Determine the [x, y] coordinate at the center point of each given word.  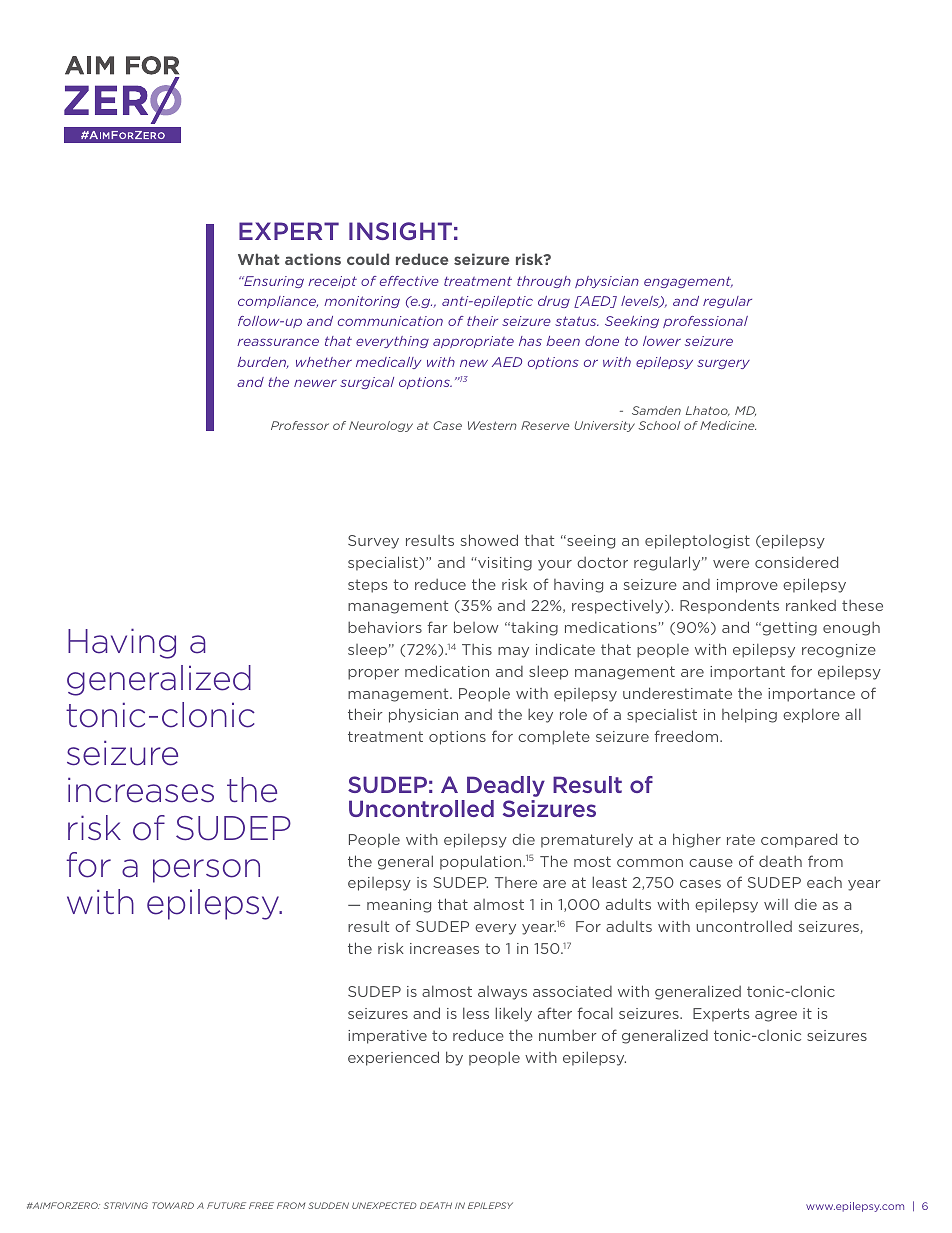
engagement [688, 282]
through [544, 282]
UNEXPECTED [384, 1205]
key [540, 716]
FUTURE [226, 1205]
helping [749, 715]
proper [373, 674]
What [258, 259]
